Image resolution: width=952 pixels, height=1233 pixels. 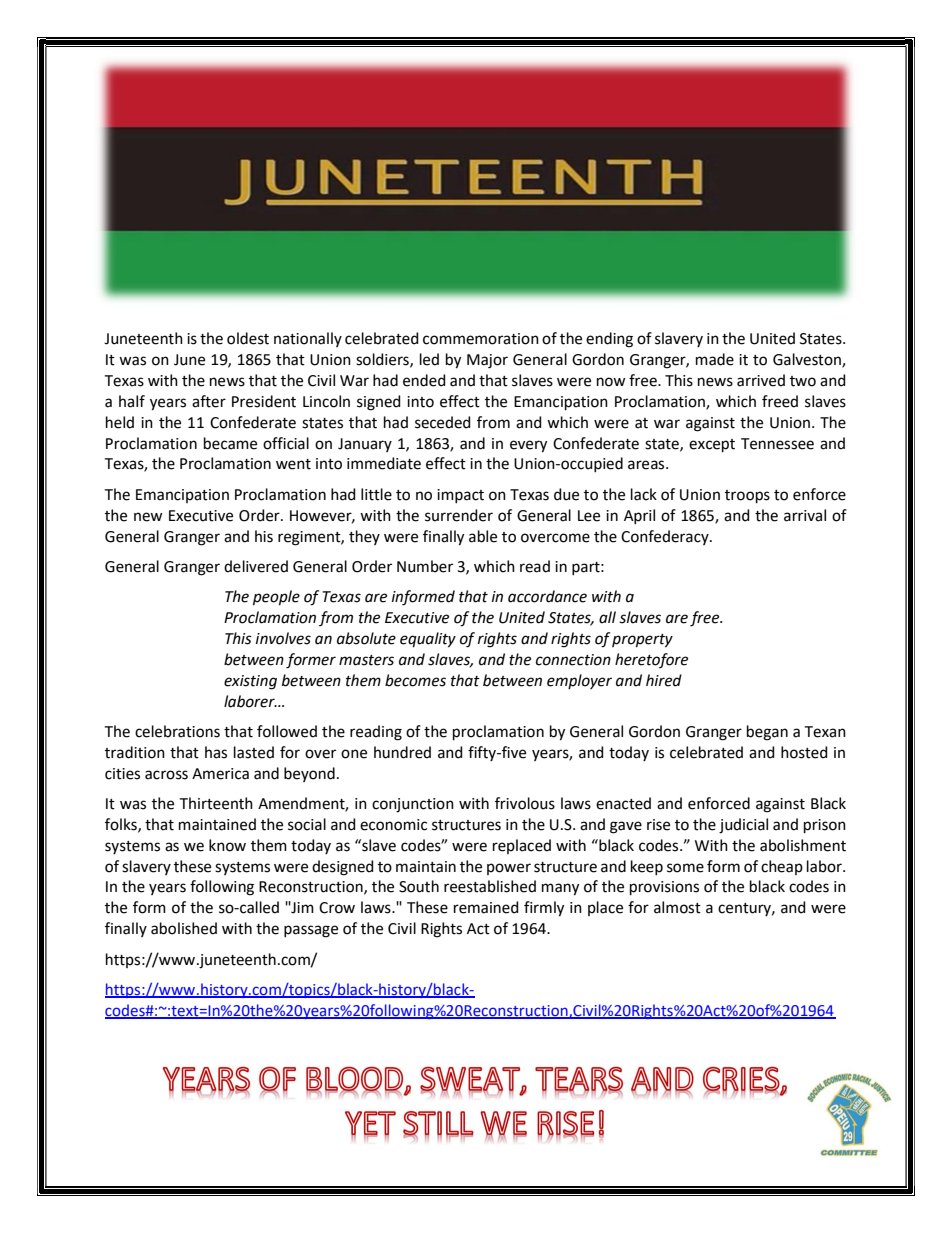 What do you see at coordinates (715, 359) in the screenshot?
I see `made` at bounding box center [715, 359].
